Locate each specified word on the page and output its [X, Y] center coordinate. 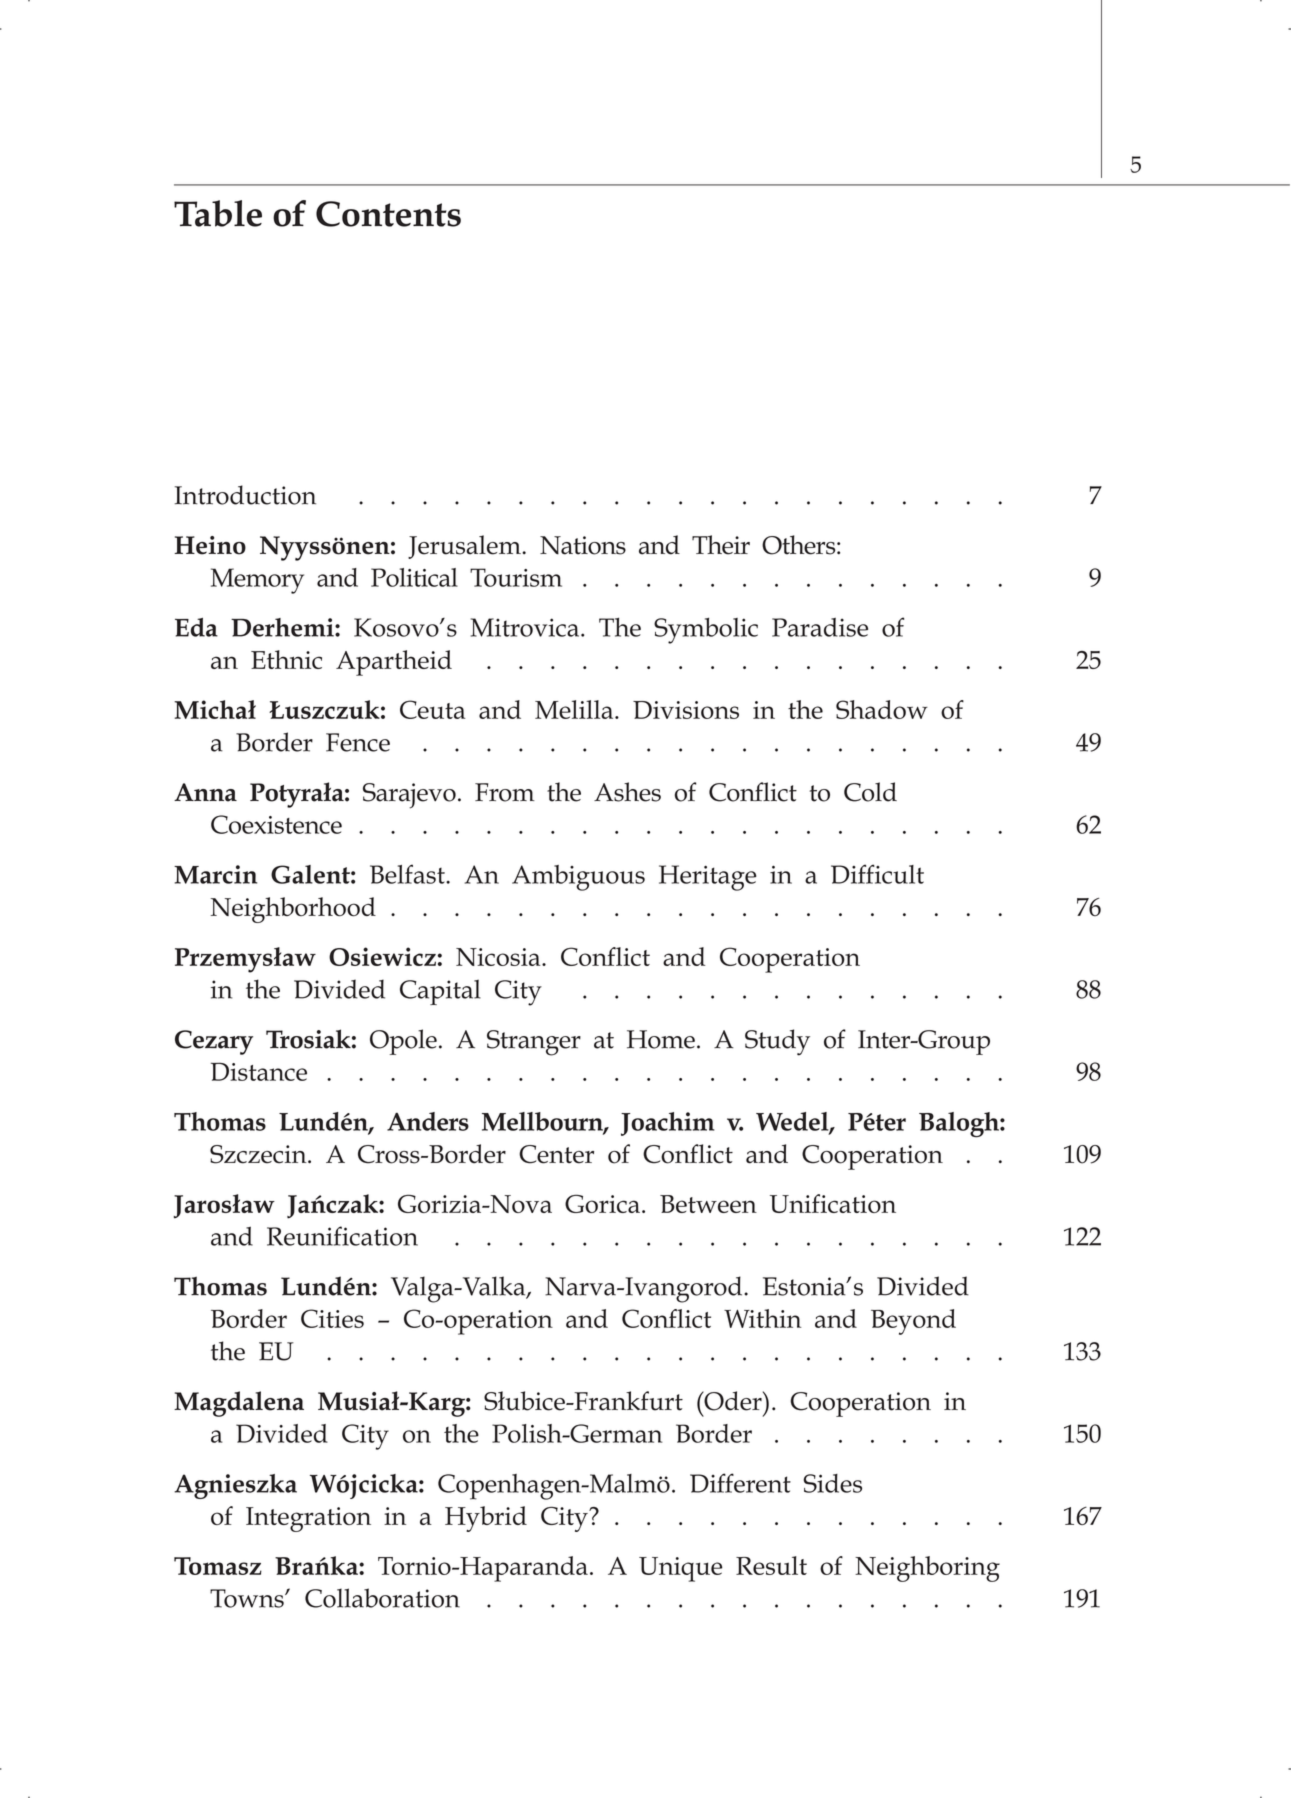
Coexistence [276, 824]
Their [721, 545]
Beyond [913, 1322]
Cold [870, 792]
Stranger [534, 1043]
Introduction [245, 495]
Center [556, 1154]
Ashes [627, 792]
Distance [259, 1071]
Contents [388, 214]
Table [218, 213]
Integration [308, 1519]
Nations [583, 545]
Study [777, 1042]
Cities [332, 1318]
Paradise [820, 627]
